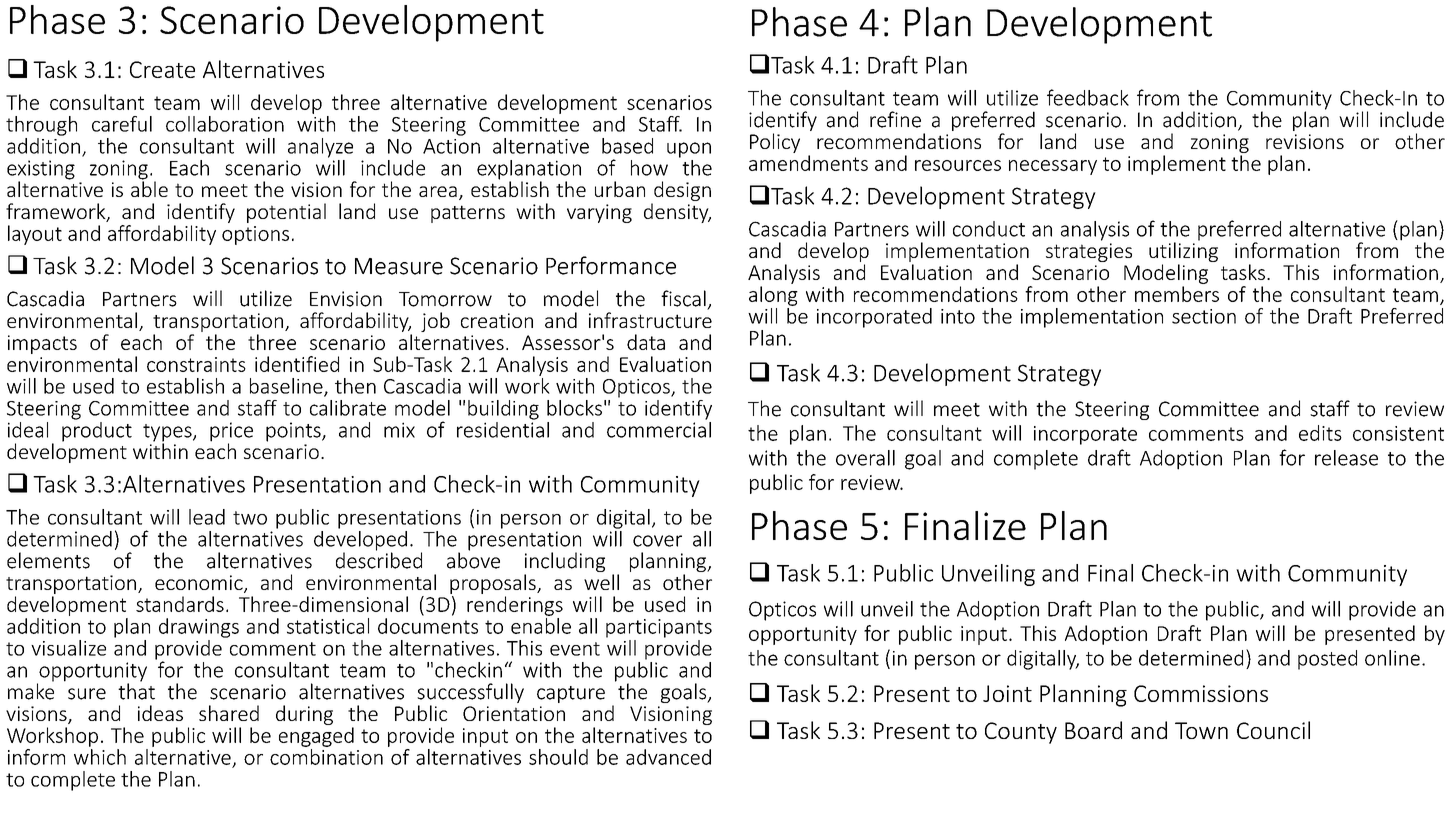 The height and width of the screenshot is (819, 1456). Describe the element at coordinates (162, 69) in the screenshot. I see `Create` at that location.
